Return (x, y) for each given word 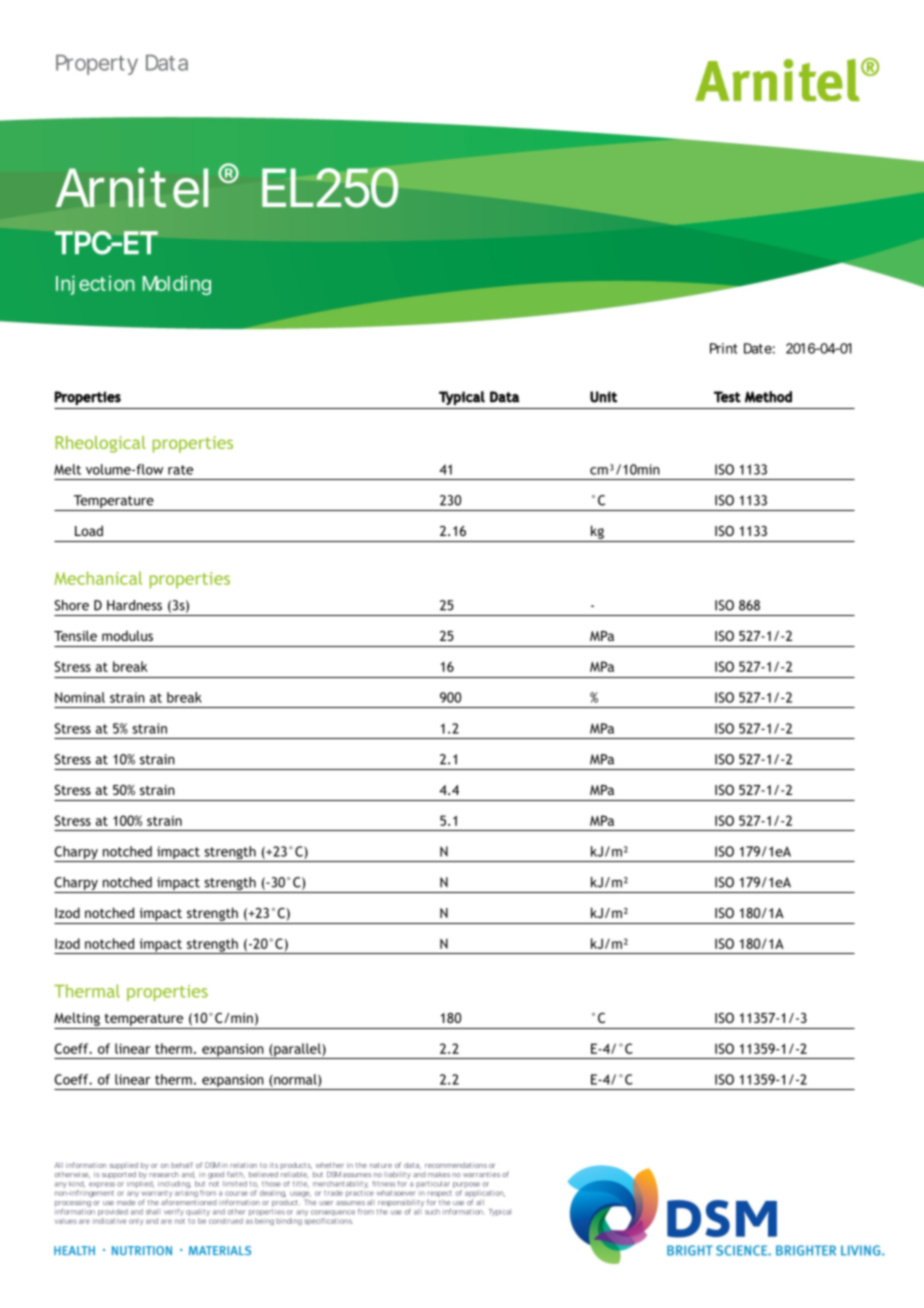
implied (140, 1184)
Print (723, 348)
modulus (127, 635)
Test (727, 397)
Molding (177, 285)
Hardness (134, 605)
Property (97, 65)
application (485, 1195)
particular (433, 1183)
